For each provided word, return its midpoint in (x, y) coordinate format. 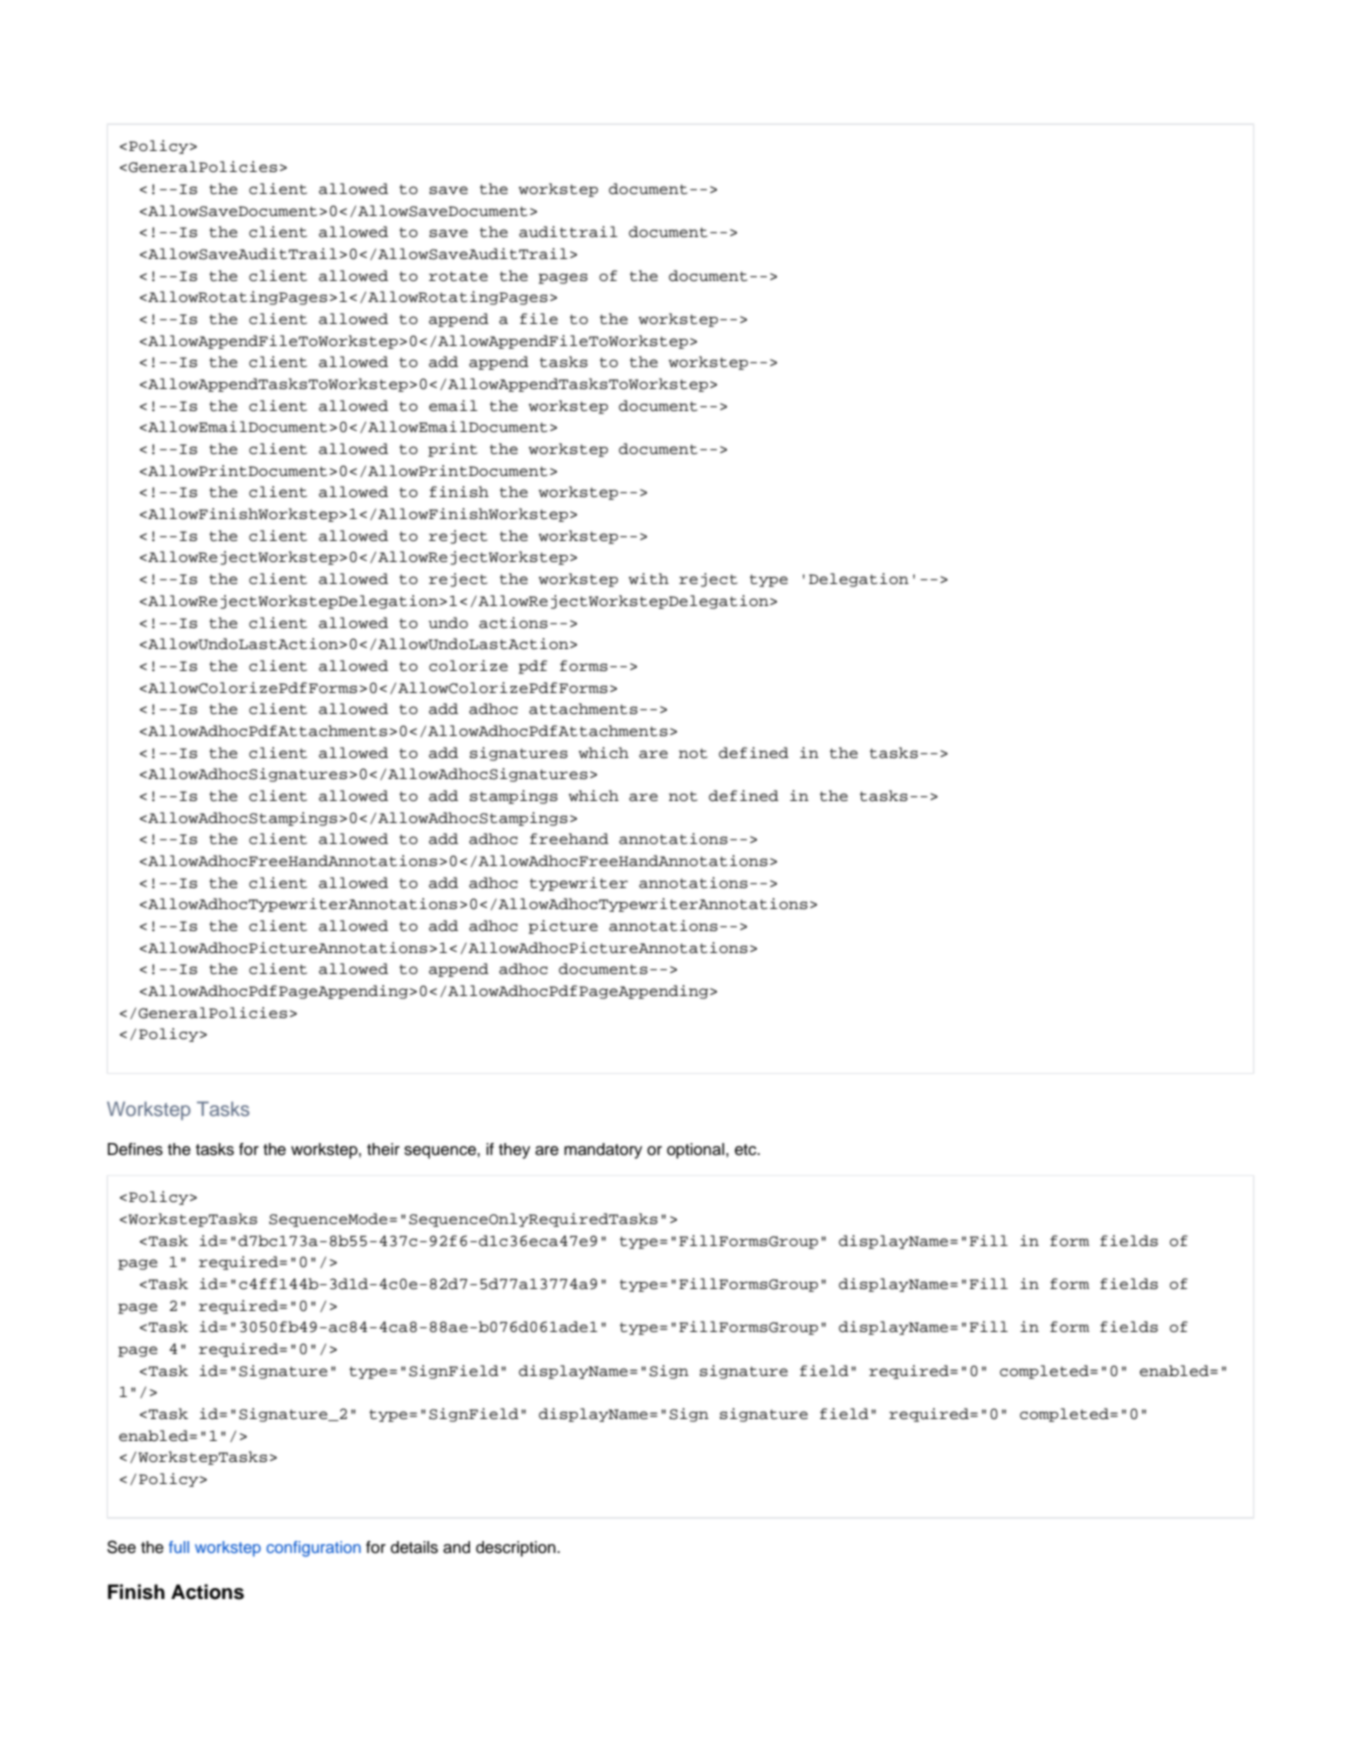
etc (747, 1150)
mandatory (603, 1151)
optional (695, 1151)
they (514, 1151)
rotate (458, 276)
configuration (313, 1549)
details (414, 1547)
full (179, 1547)
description (517, 1549)
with (649, 579)
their (383, 1149)
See (121, 1547)
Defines (135, 1149)
